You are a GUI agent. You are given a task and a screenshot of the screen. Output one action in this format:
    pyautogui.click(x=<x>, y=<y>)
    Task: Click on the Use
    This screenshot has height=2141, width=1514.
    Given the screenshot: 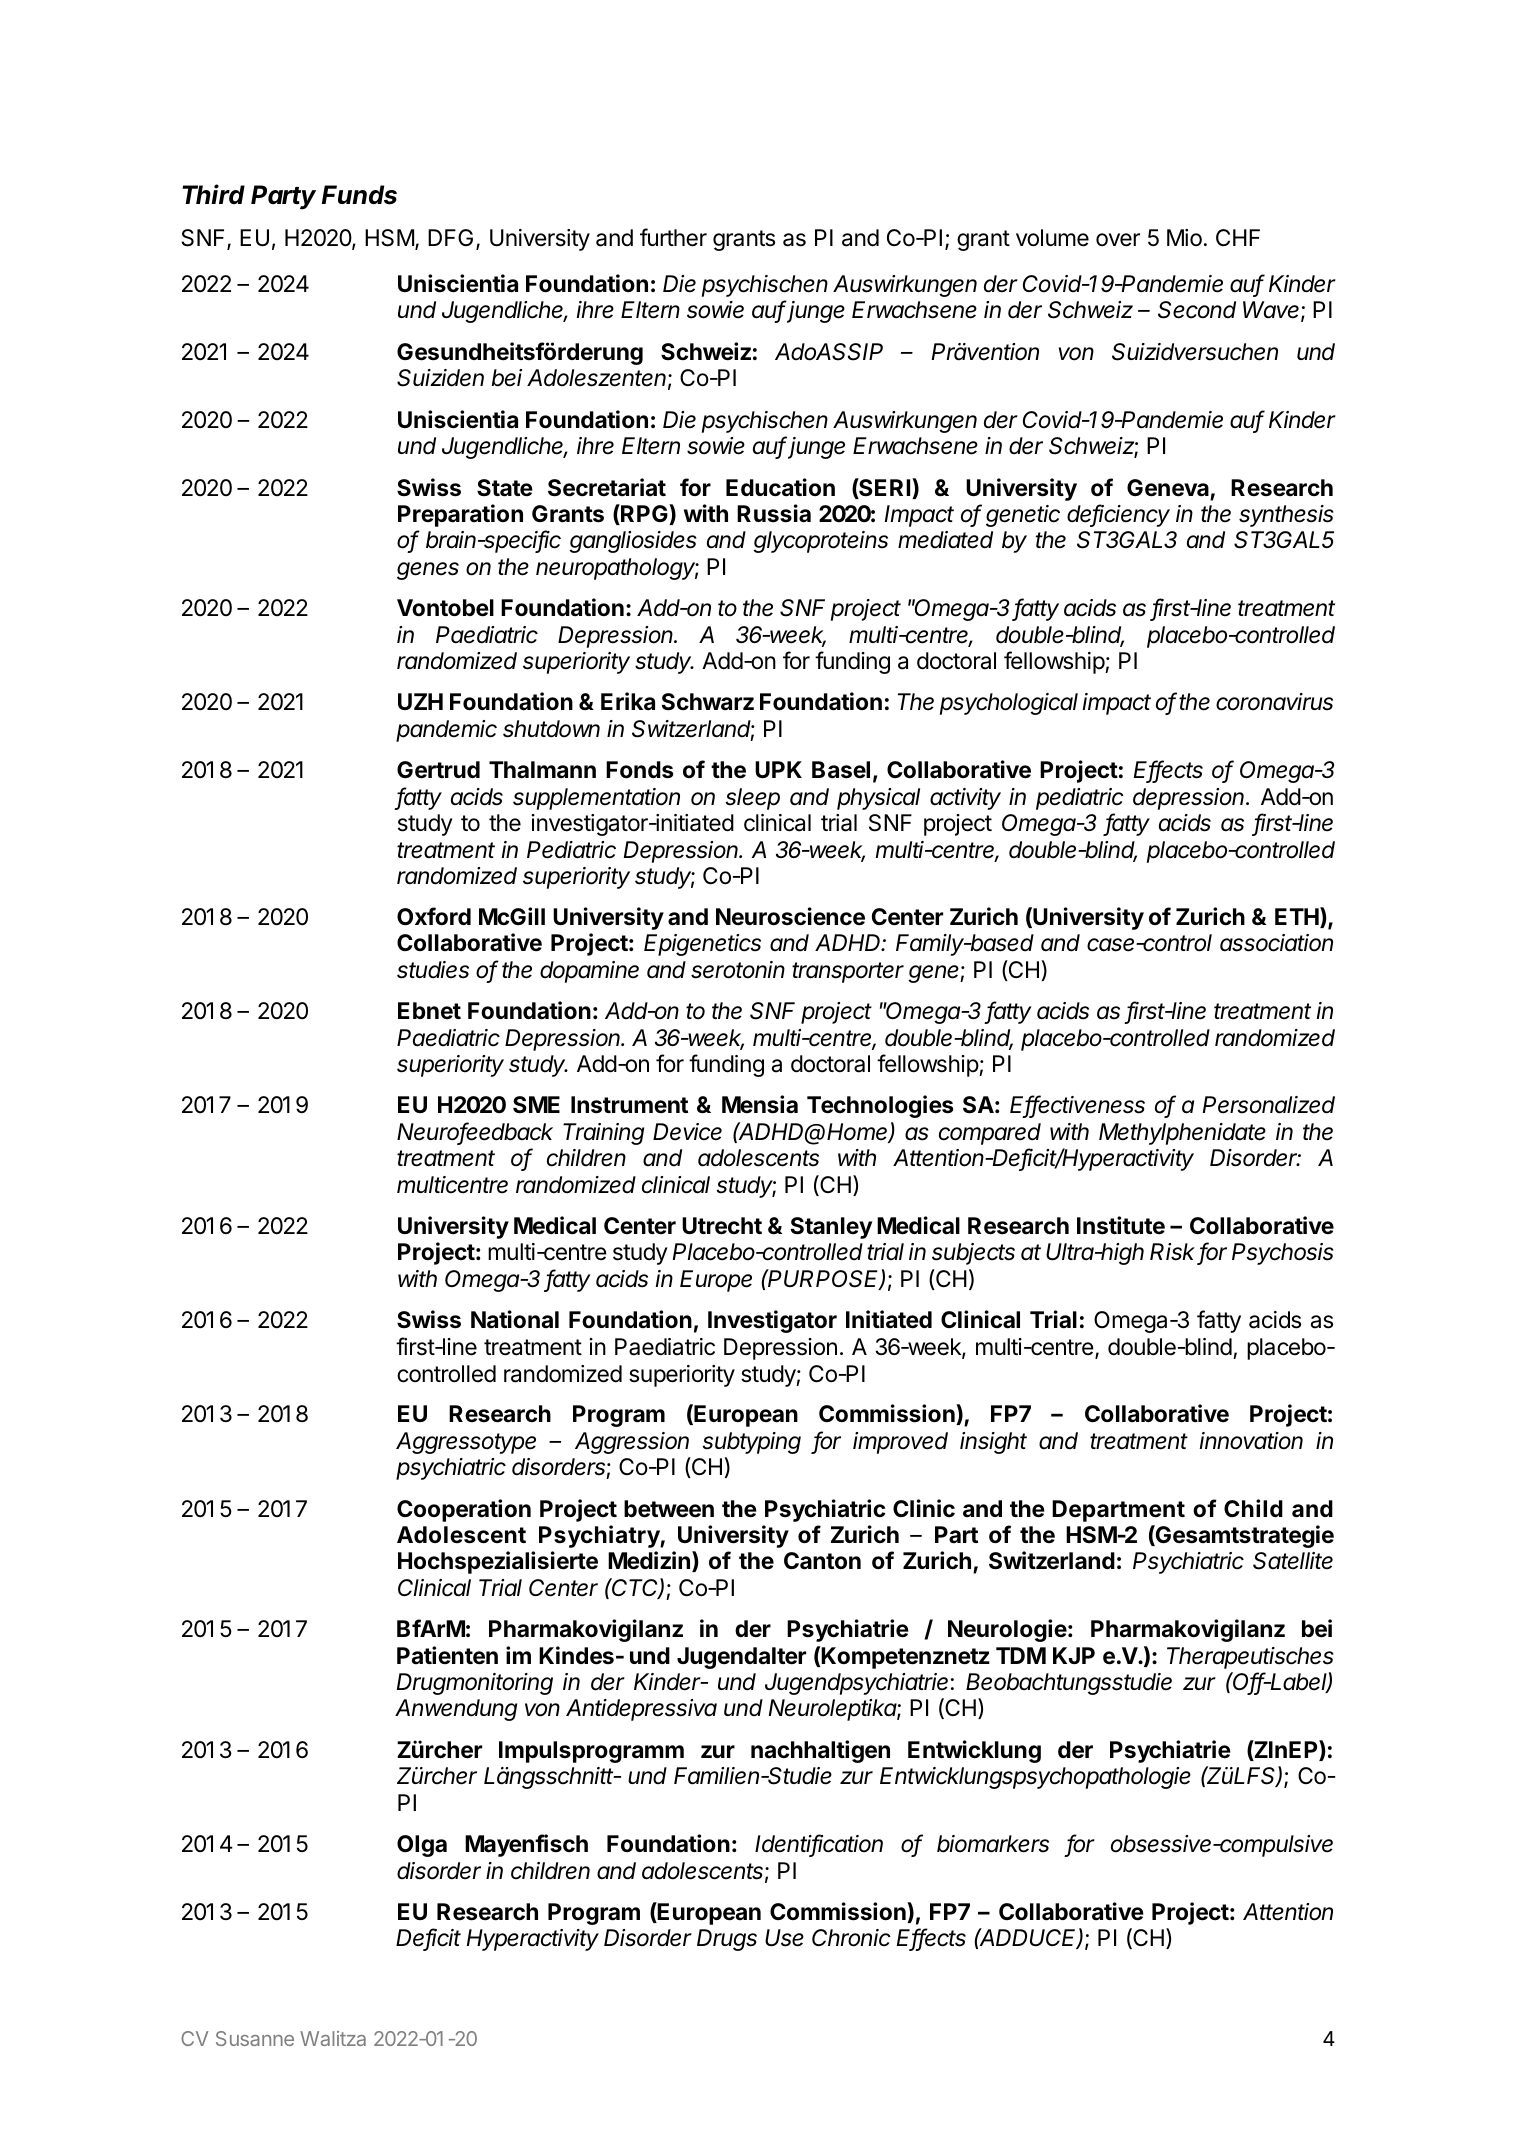 What is the action you would take?
    pyautogui.click(x=784, y=1938)
